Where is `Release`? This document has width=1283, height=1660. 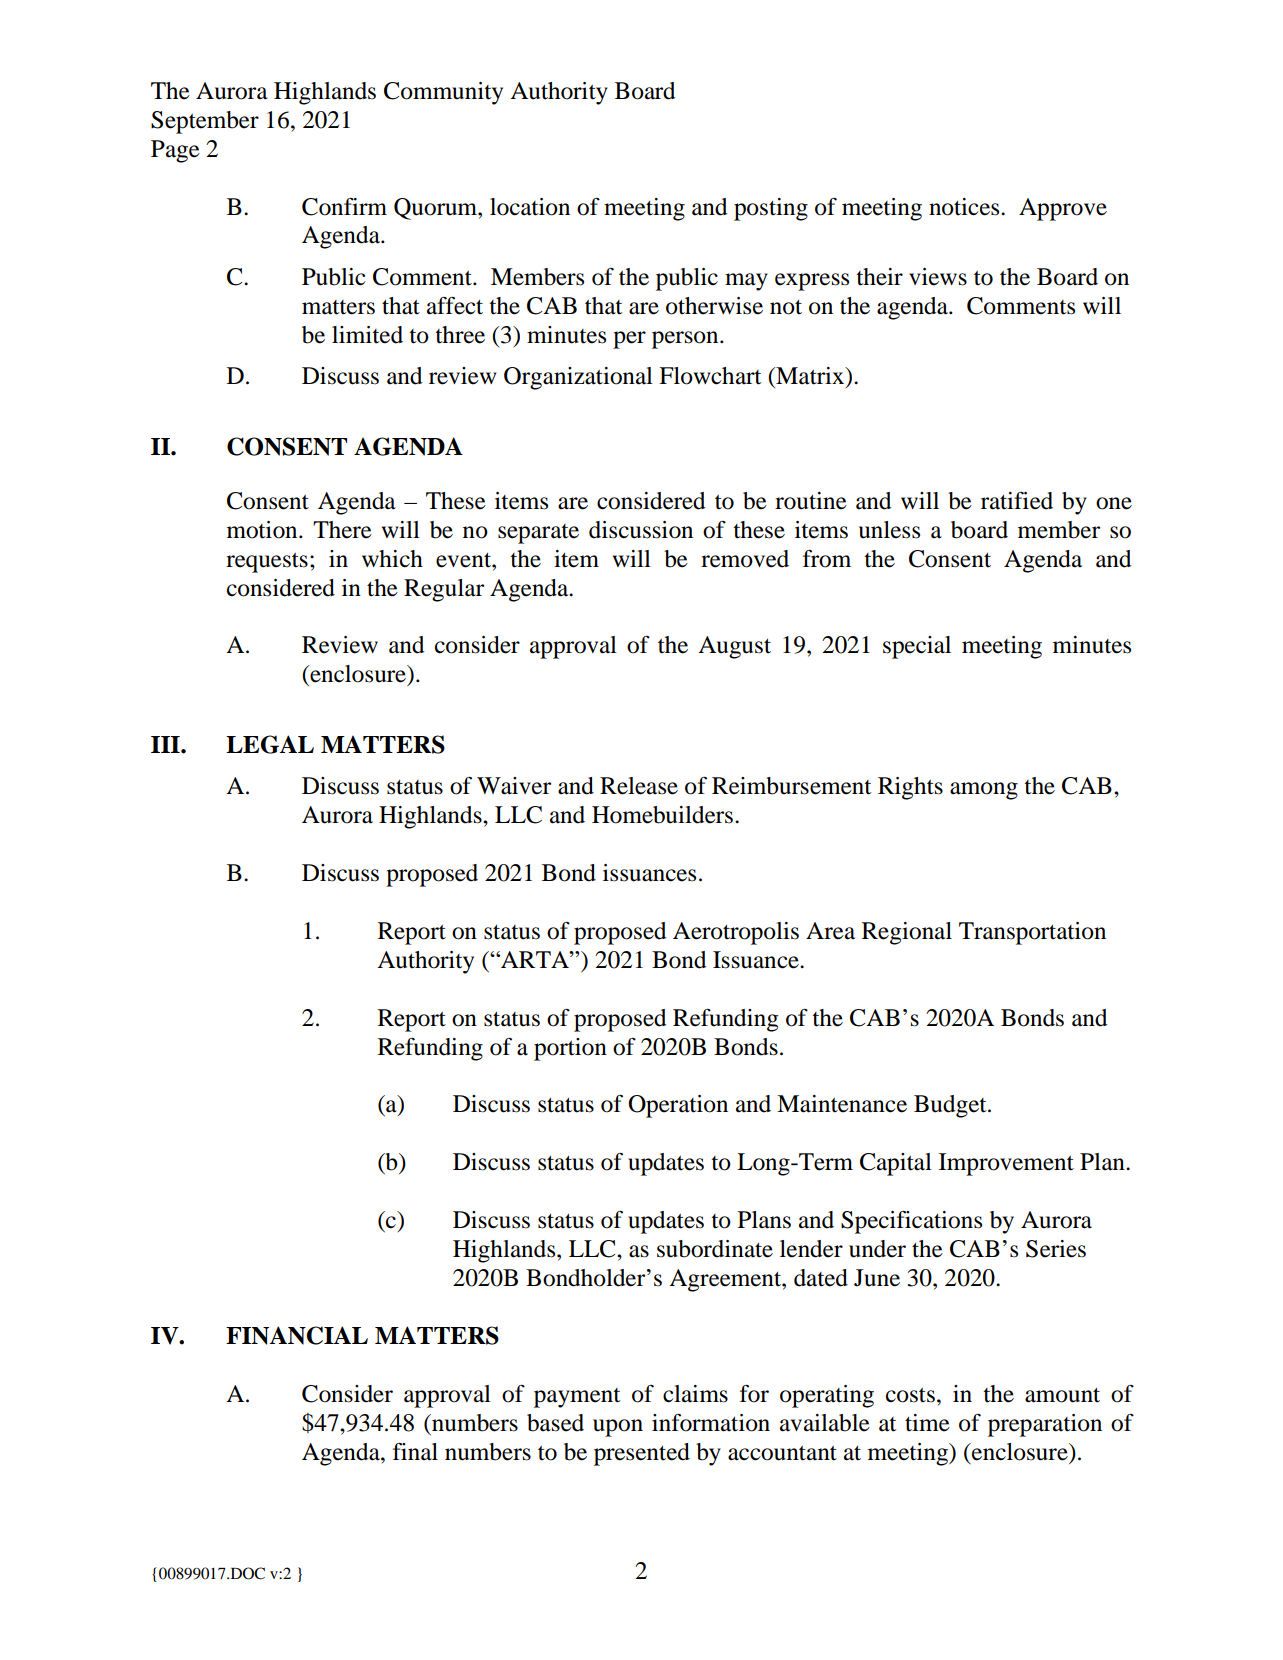 Release is located at coordinates (639, 786).
